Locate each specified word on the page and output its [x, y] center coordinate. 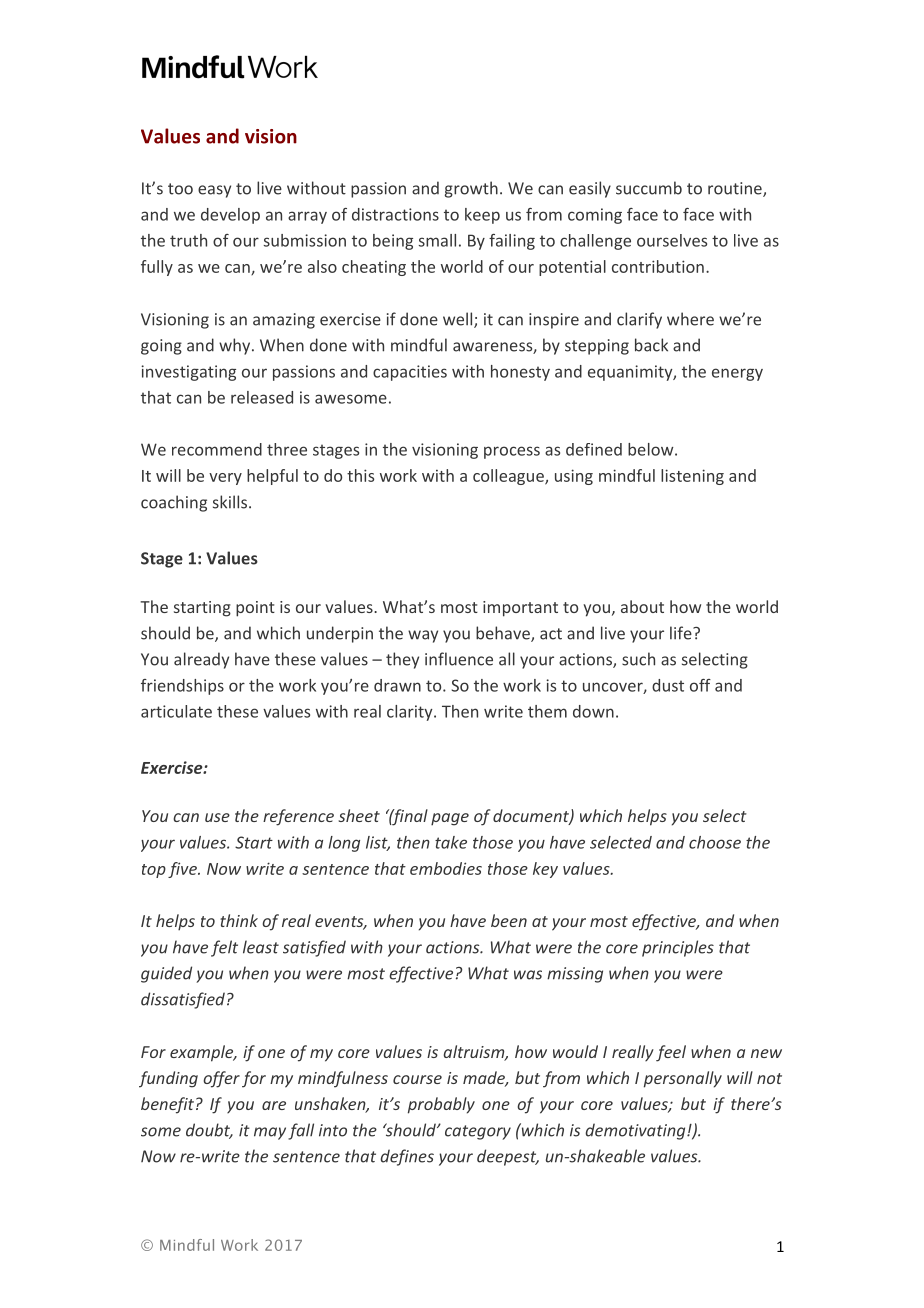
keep [482, 216]
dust [668, 685]
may [270, 1133]
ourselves [672, 240]
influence [459, 659]
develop [230, 216]
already [201, 660]
